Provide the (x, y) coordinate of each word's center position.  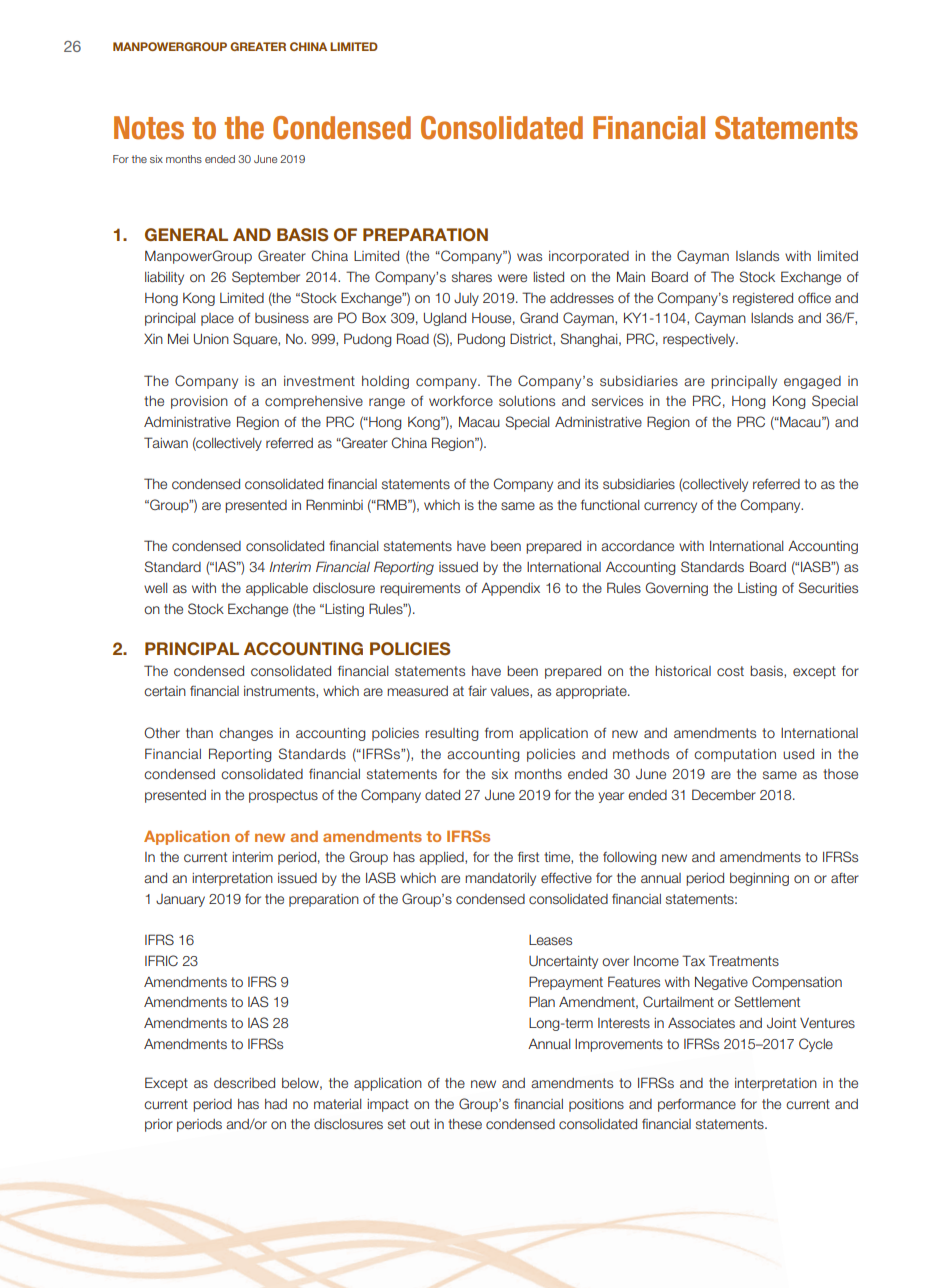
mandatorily (500, 879)
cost (730, 671)
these (465, 1124)
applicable (277, 589)
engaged (812, 382)
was (529, 257)
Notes (149, 128)
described (244, 1083)
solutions (527, 401)
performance (697, 1105)
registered (763, 299)
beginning (759, 879)
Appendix (510, 589)
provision (199, 402)
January (180, 900)
